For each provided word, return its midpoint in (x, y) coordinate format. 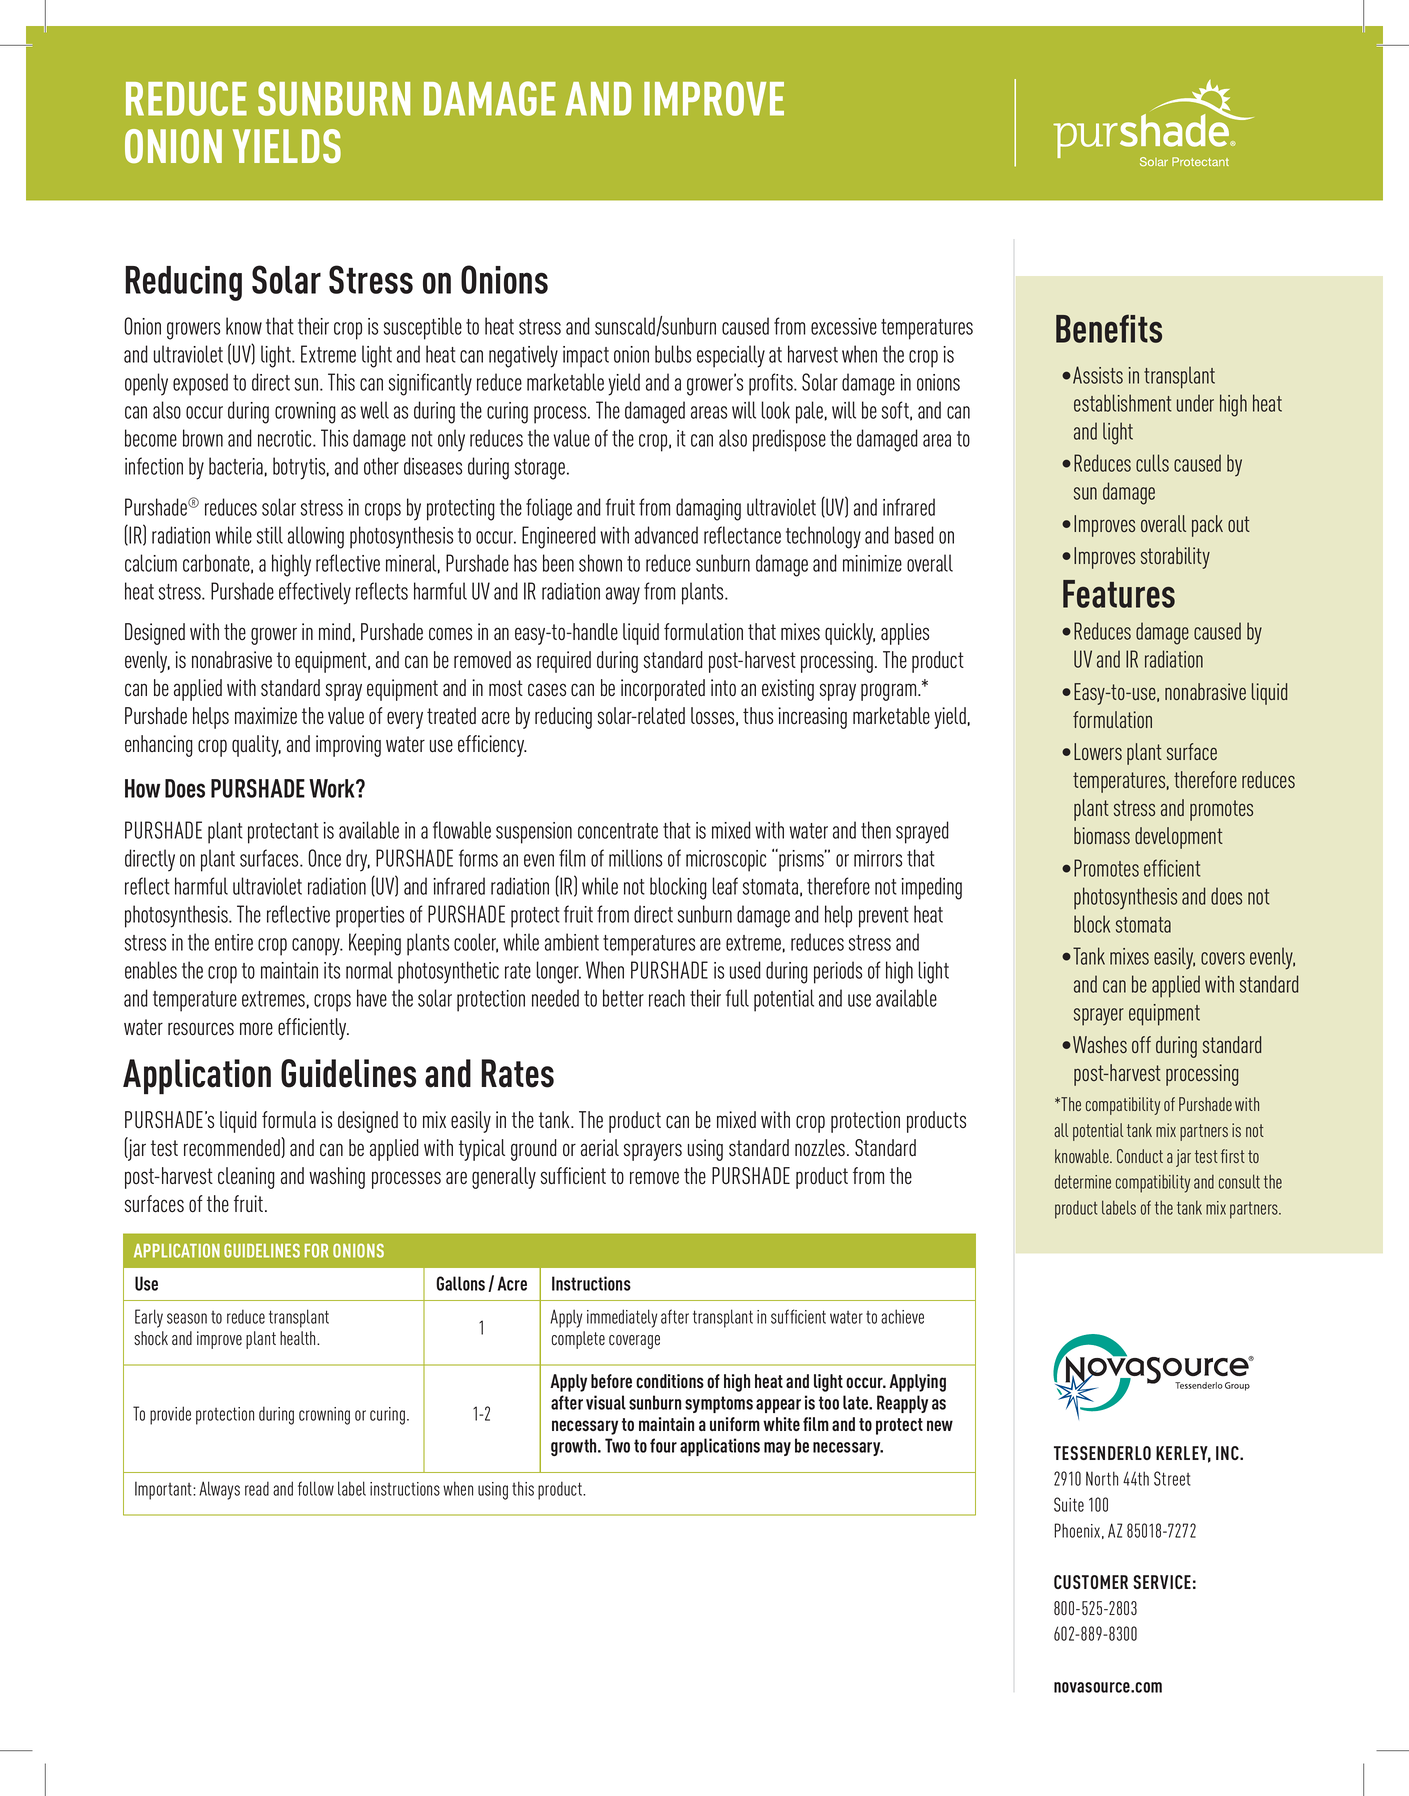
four (663, 1445)
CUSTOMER (1091, 1582)
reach (667, 998)
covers (1223, 958)
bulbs (673, 354)
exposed (200, 384)
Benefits (1109, 328)
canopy (317, 947)
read (257, 1488)
